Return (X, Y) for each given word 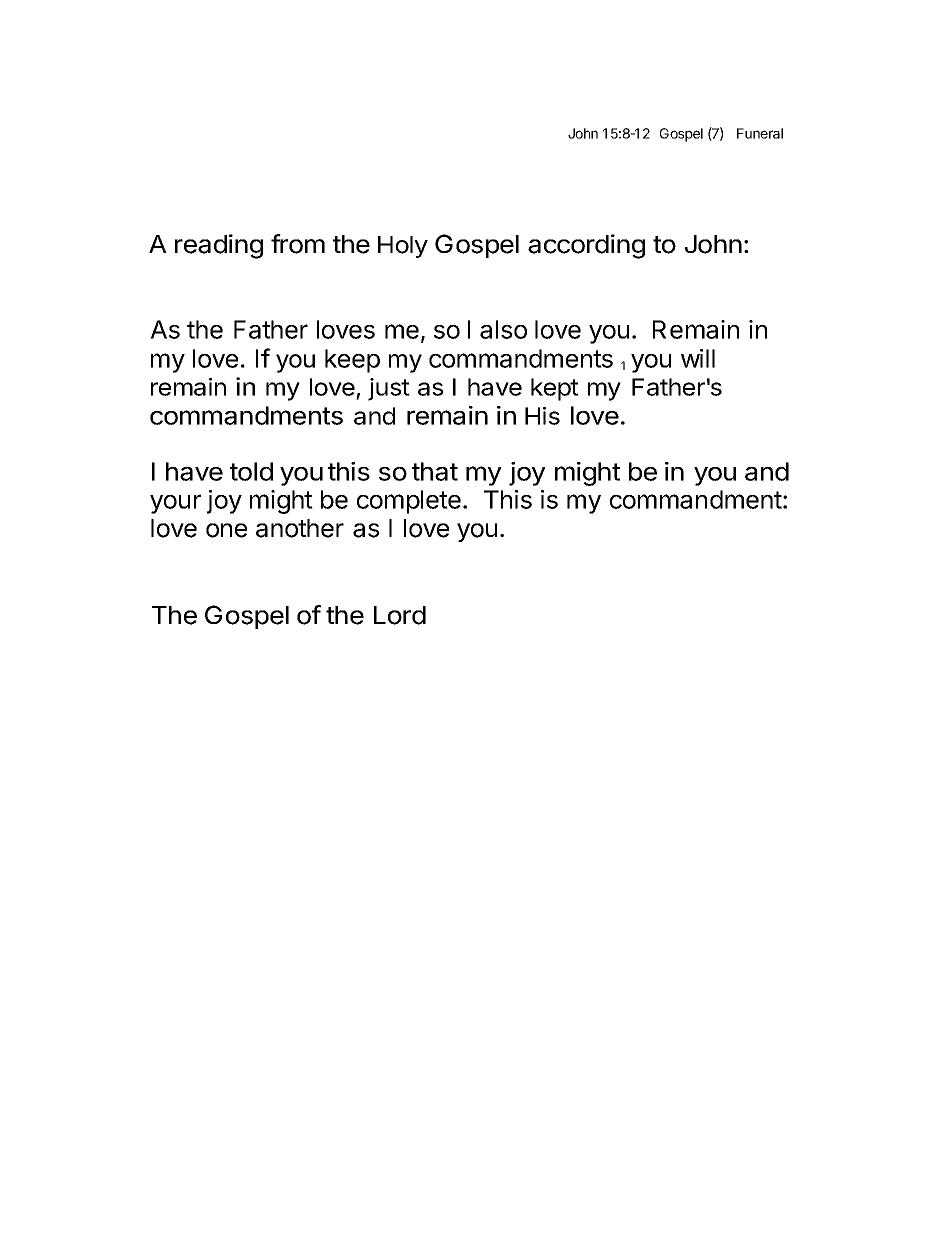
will (698, 358)
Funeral (760, 133)
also (503, 329)
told (251, 471)
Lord (400, 615)
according (586, 246)
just (389, 389)
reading (219, 246)
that (435, 471)
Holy (403, 247)
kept (555, 389)
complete (409, 502)
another (300, 528)
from (298, 244)
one (226, 530)
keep (352, 361)
